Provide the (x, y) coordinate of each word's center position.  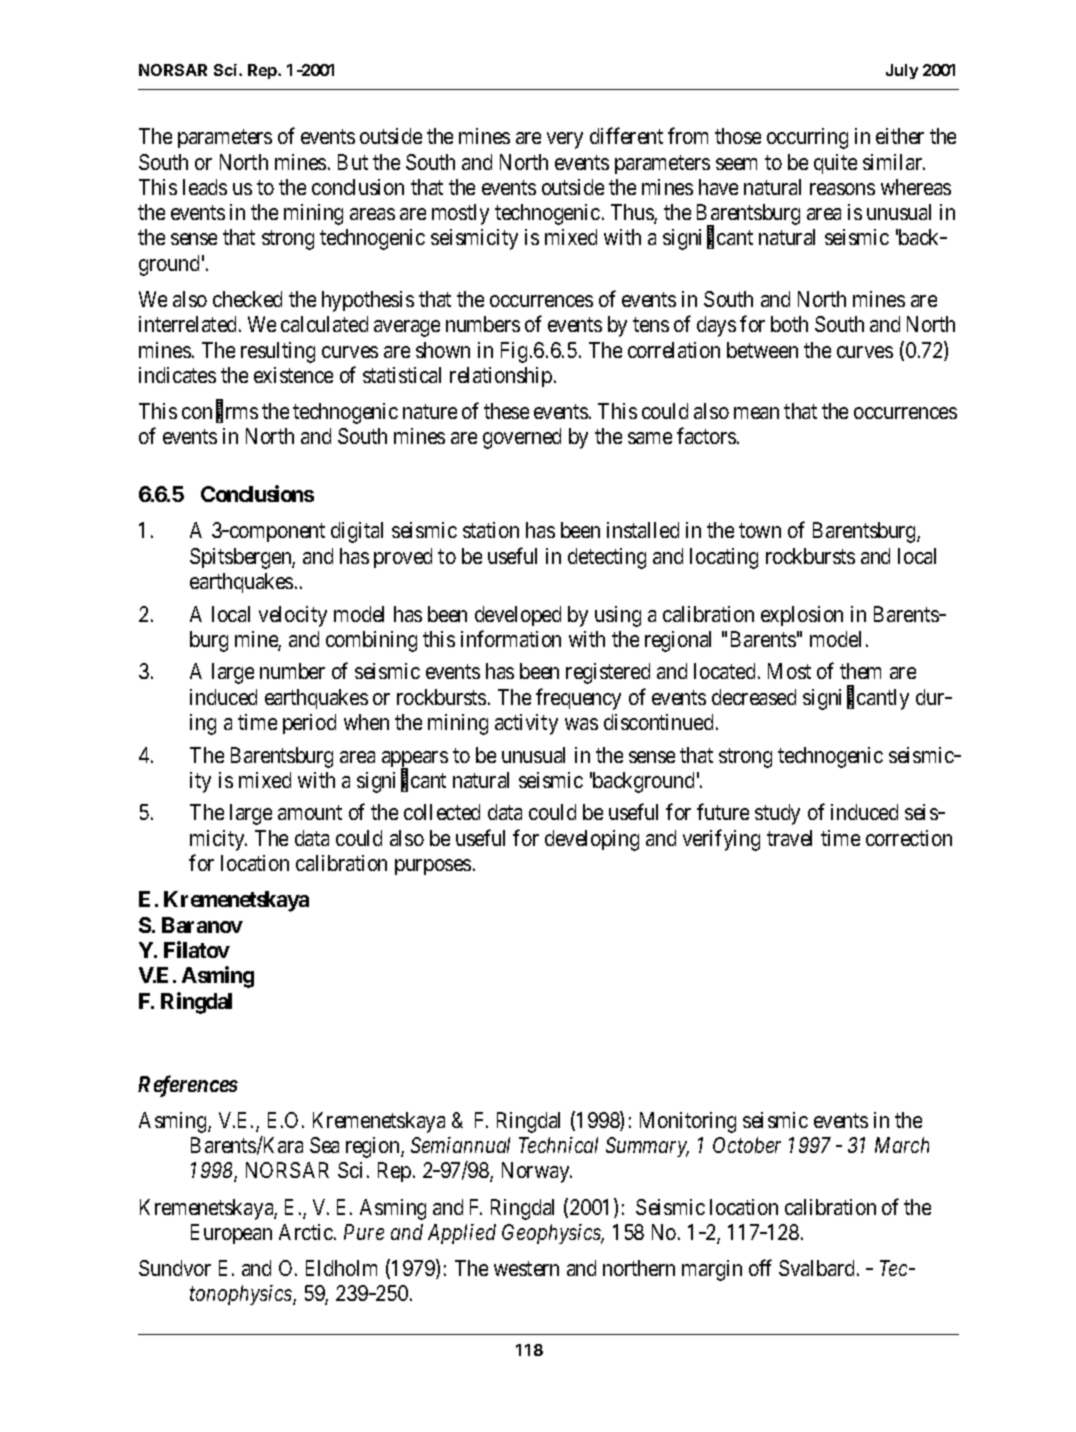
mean (756, 413)
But (353, 162)
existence (293, 375)
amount (310, 813)
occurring (807, 138)
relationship (501, 377)
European (231, 1234)
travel (789, 838)
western (526, 1269)
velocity (293, 616)
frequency (578, 699)
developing (592, 840)
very (565, 140)
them (860, 671)
